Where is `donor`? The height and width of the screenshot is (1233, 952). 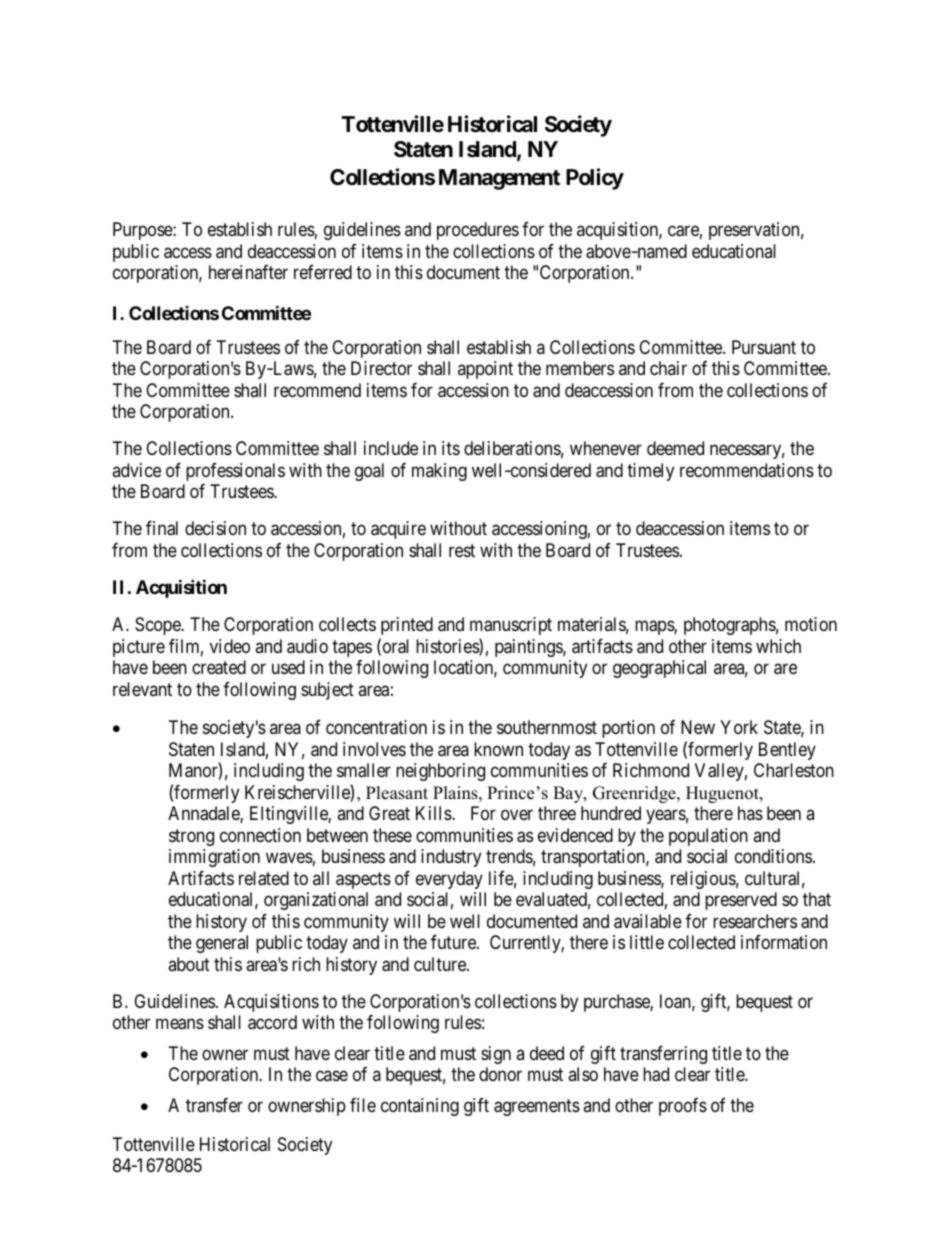 donor is located at coordinates (500, 1074).
